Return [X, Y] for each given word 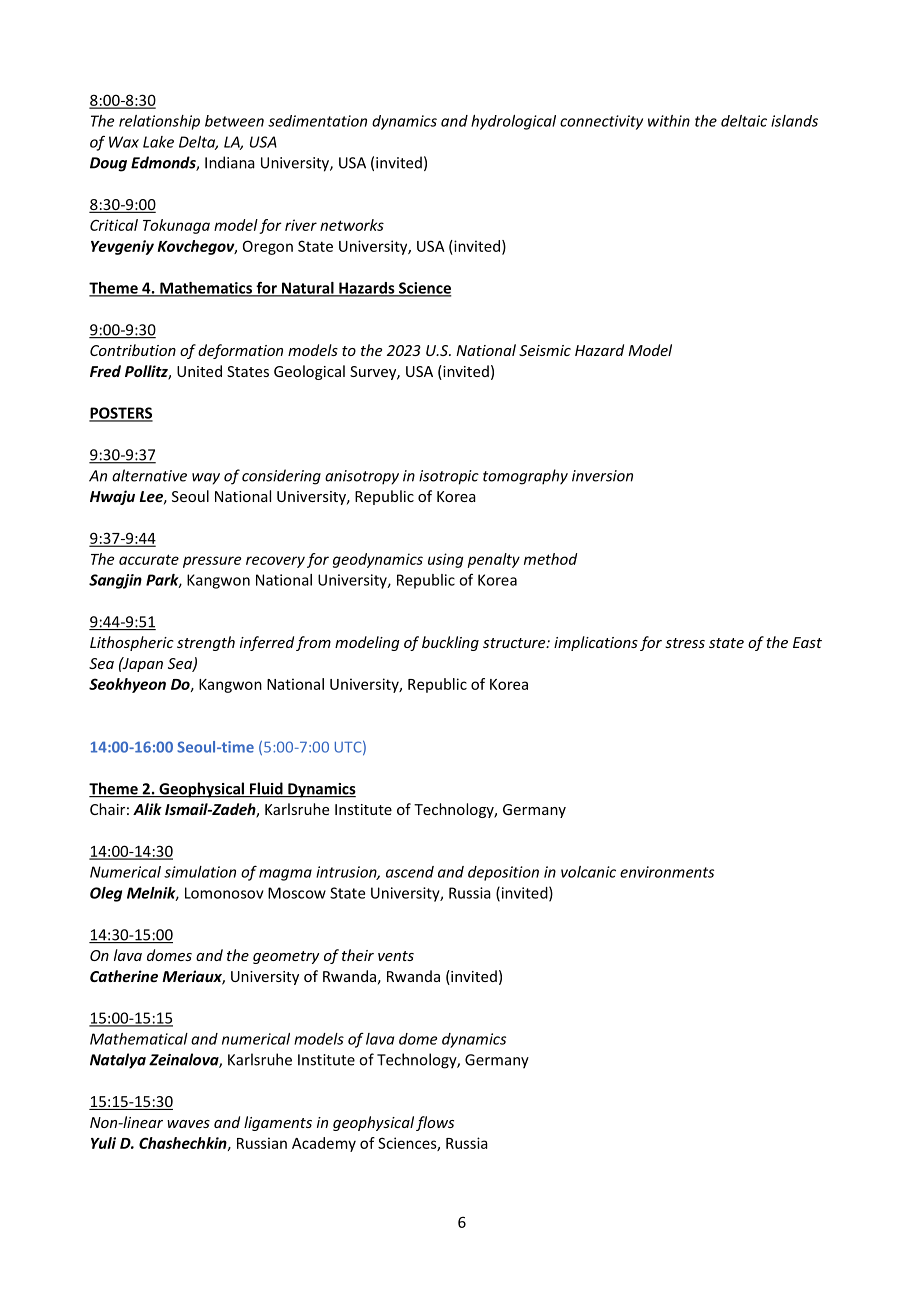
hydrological [513, 122]
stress [685, 643]
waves [188, 1124]
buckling [450, 643]
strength [206, 643]
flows [435, 1123]
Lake [158, 142]
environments [667, 872]
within [669, 121]
